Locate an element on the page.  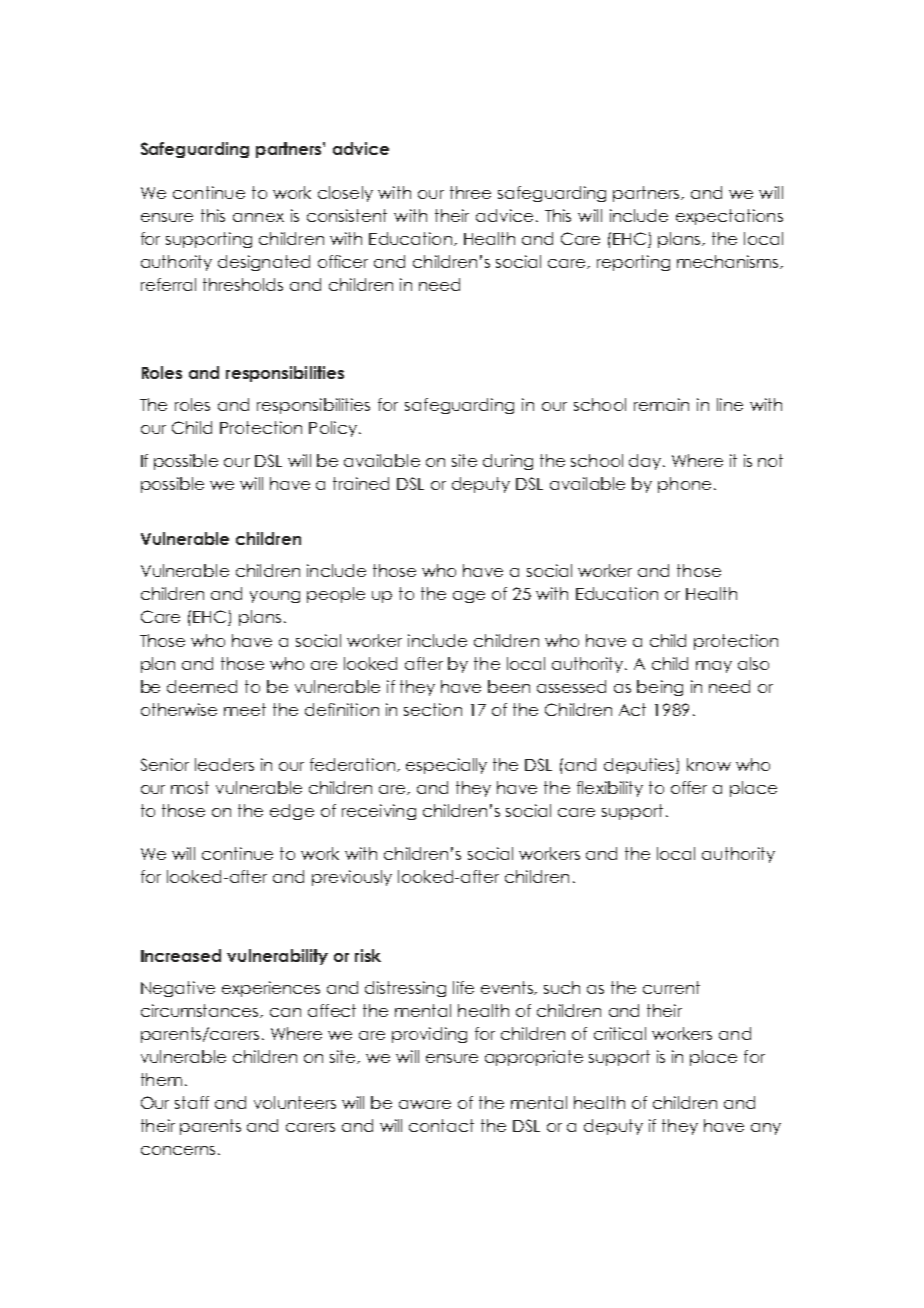
especially is located at coordinates (446, 766).
